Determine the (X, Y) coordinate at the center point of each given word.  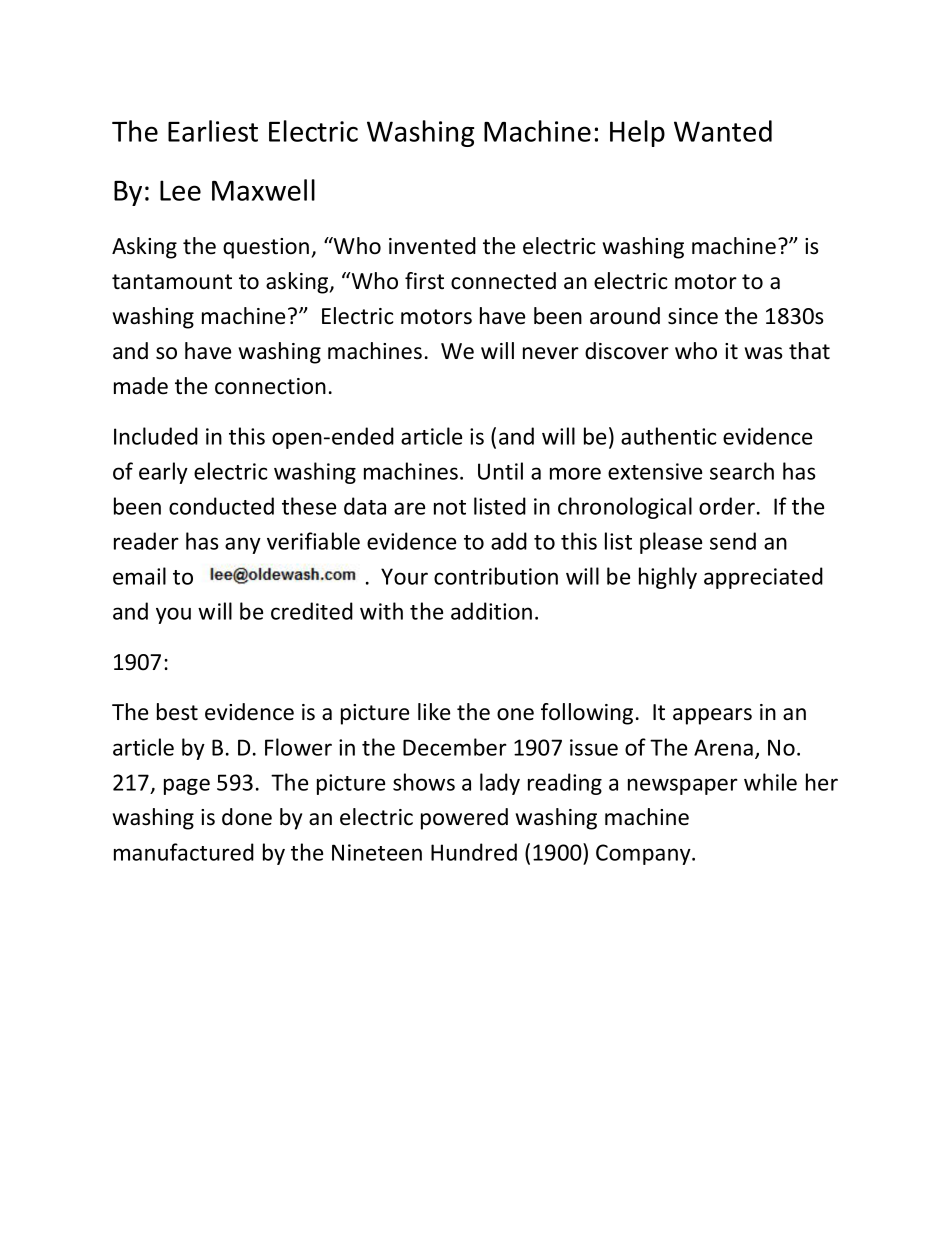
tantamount (172, 282)
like (434, 712)
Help (637, 133)
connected (503, 281)
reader (146, 541)
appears (712, 716)
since (693, 316)
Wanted (723, 131)
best (177, 712)
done (247, 817)
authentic (669, 436)
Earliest (213, 131)
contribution (496, 576)
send (733, 541)
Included (156, 436)
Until (500, 471)
